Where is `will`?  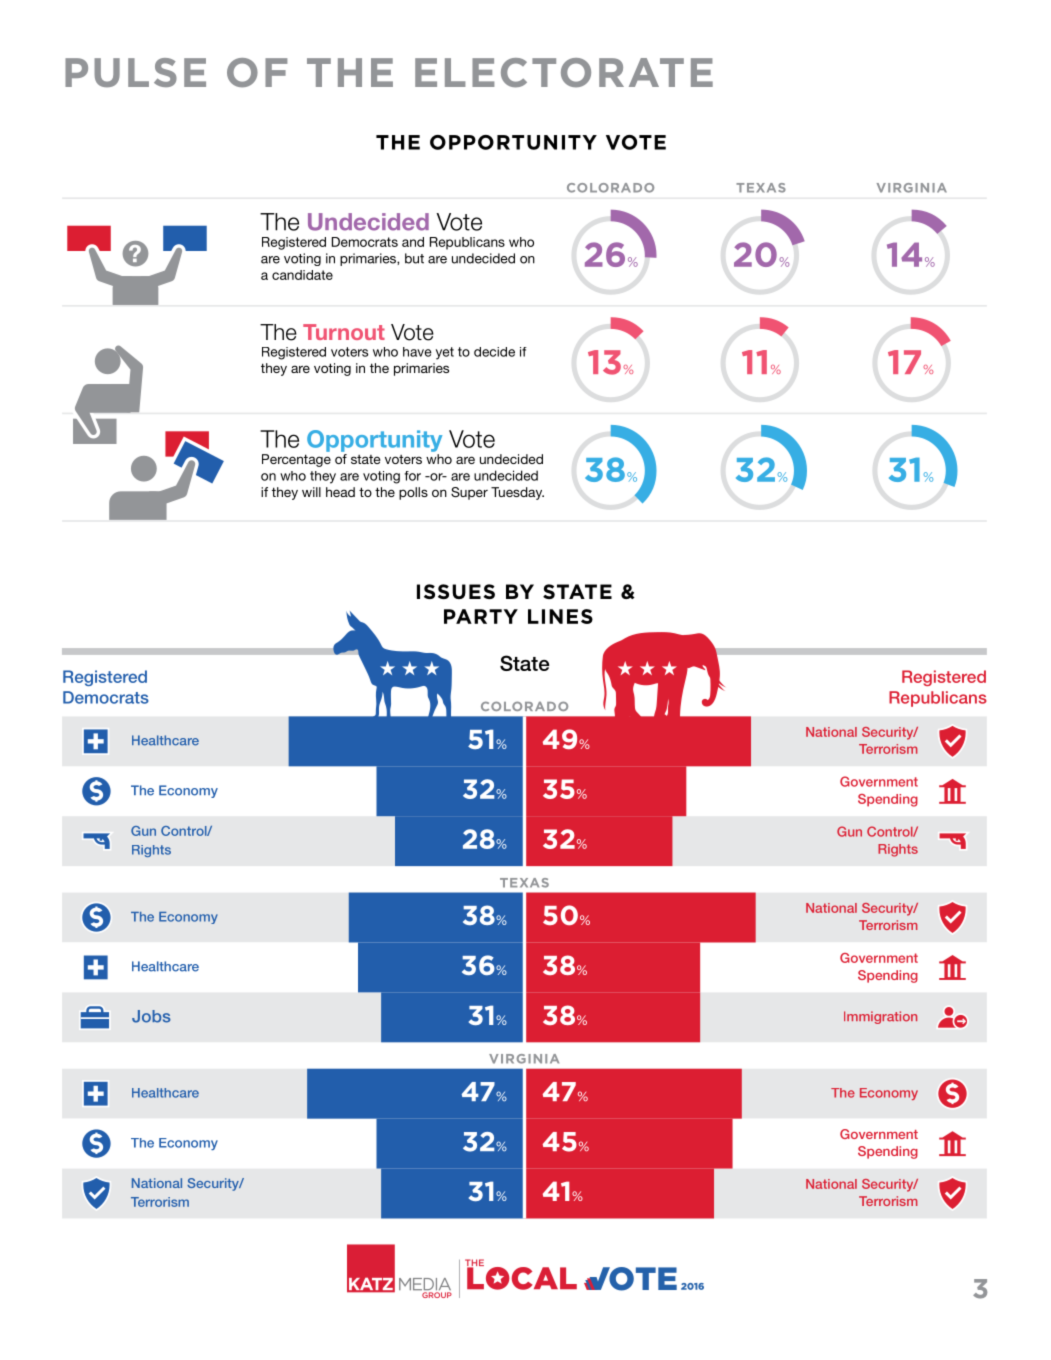
will is located at coordinates (311, 492).
